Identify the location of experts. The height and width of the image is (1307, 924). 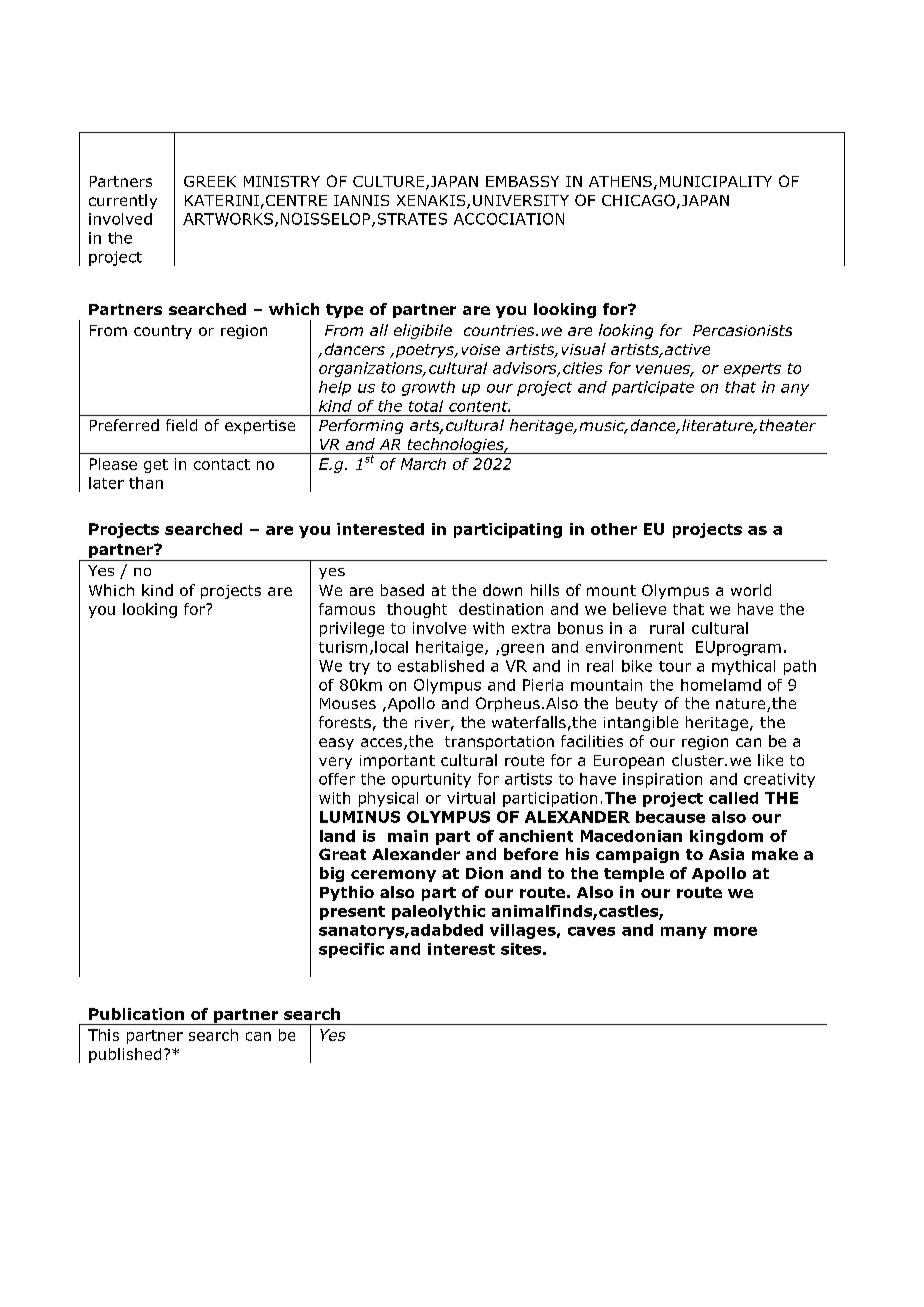
(752, 370).
